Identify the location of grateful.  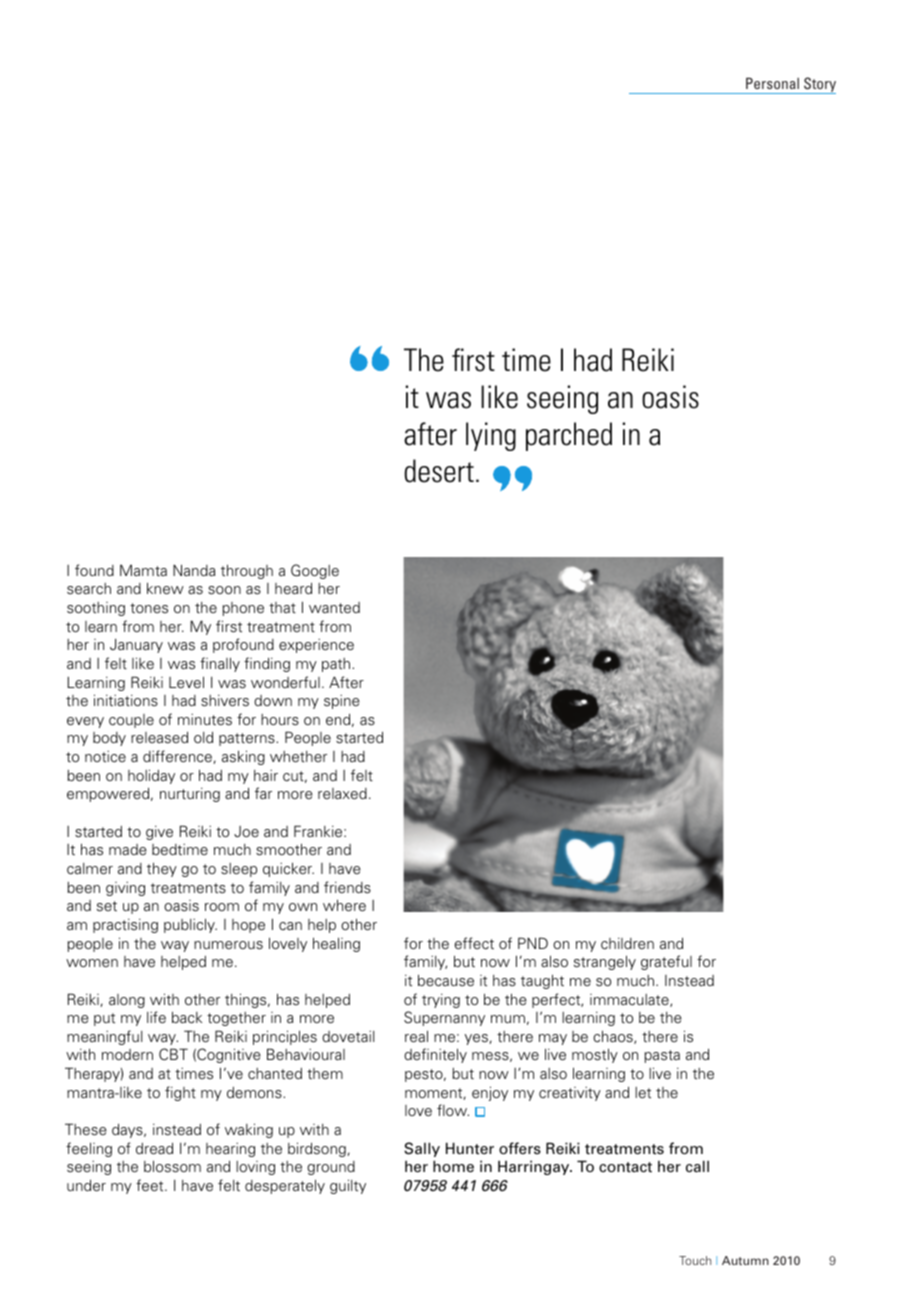
(666, 962).
